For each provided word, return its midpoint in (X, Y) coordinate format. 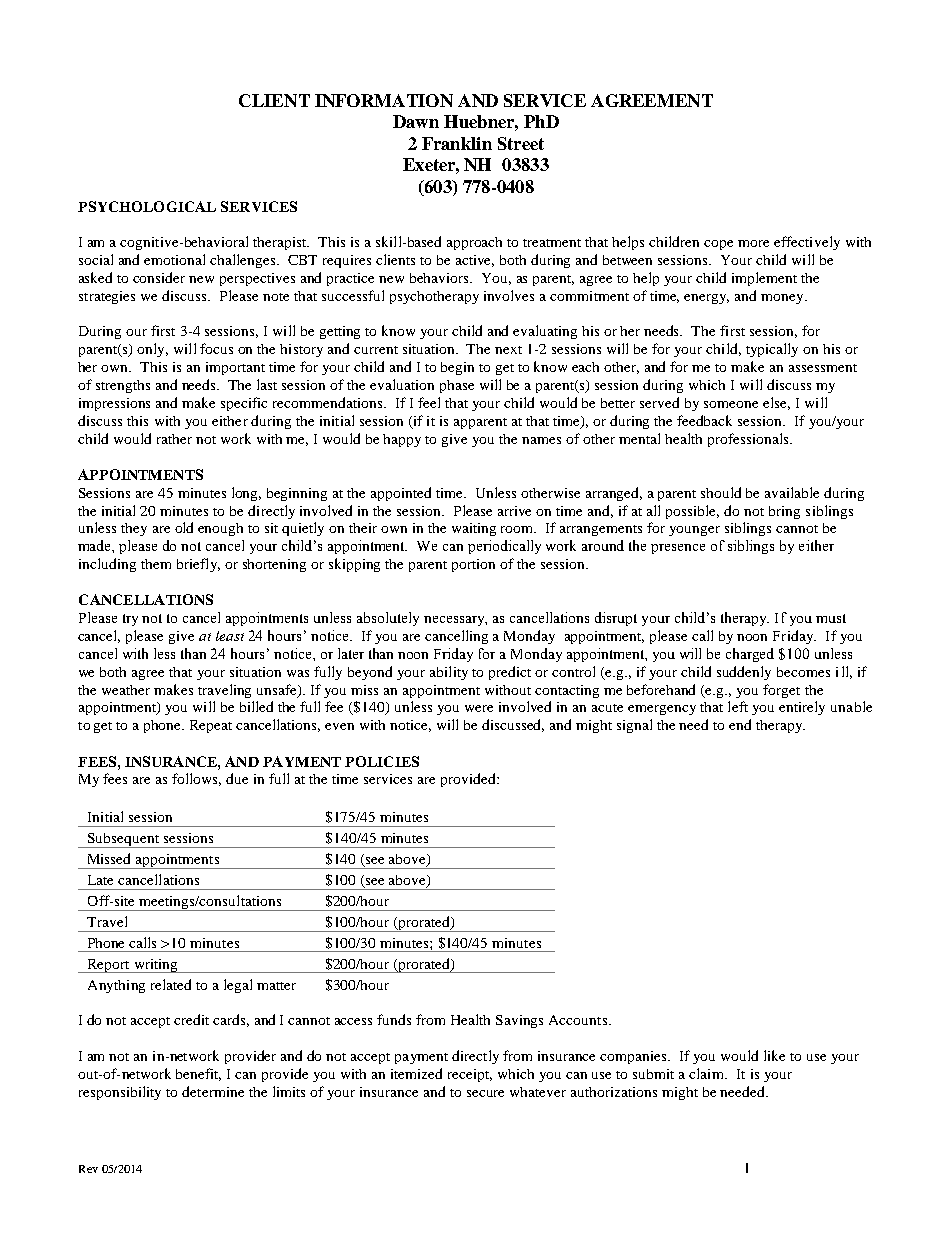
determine (213, 1091)
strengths (123, 386)
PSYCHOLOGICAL (147, 206)
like (774, 1055)
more (753, 243)
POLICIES (382, 761)
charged (750, 655)
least (230, 636)
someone (731, 404)
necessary (455, 621)
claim (708, 1073)
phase (457, 386)
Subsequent (123, 840)
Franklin (457, 143)
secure (485, 1093)
